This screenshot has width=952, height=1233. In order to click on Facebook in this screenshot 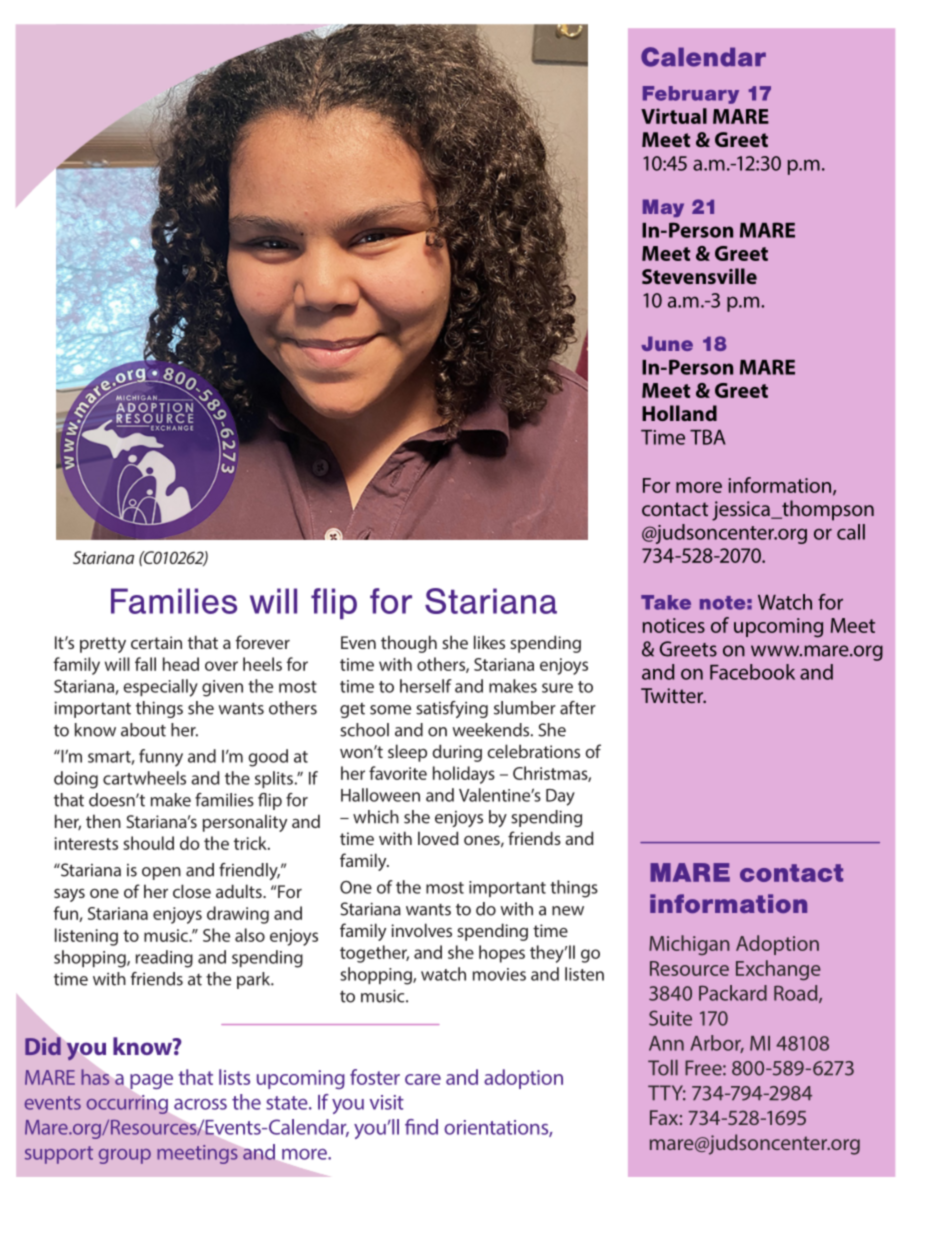, I will do `click(752, 672)`.
